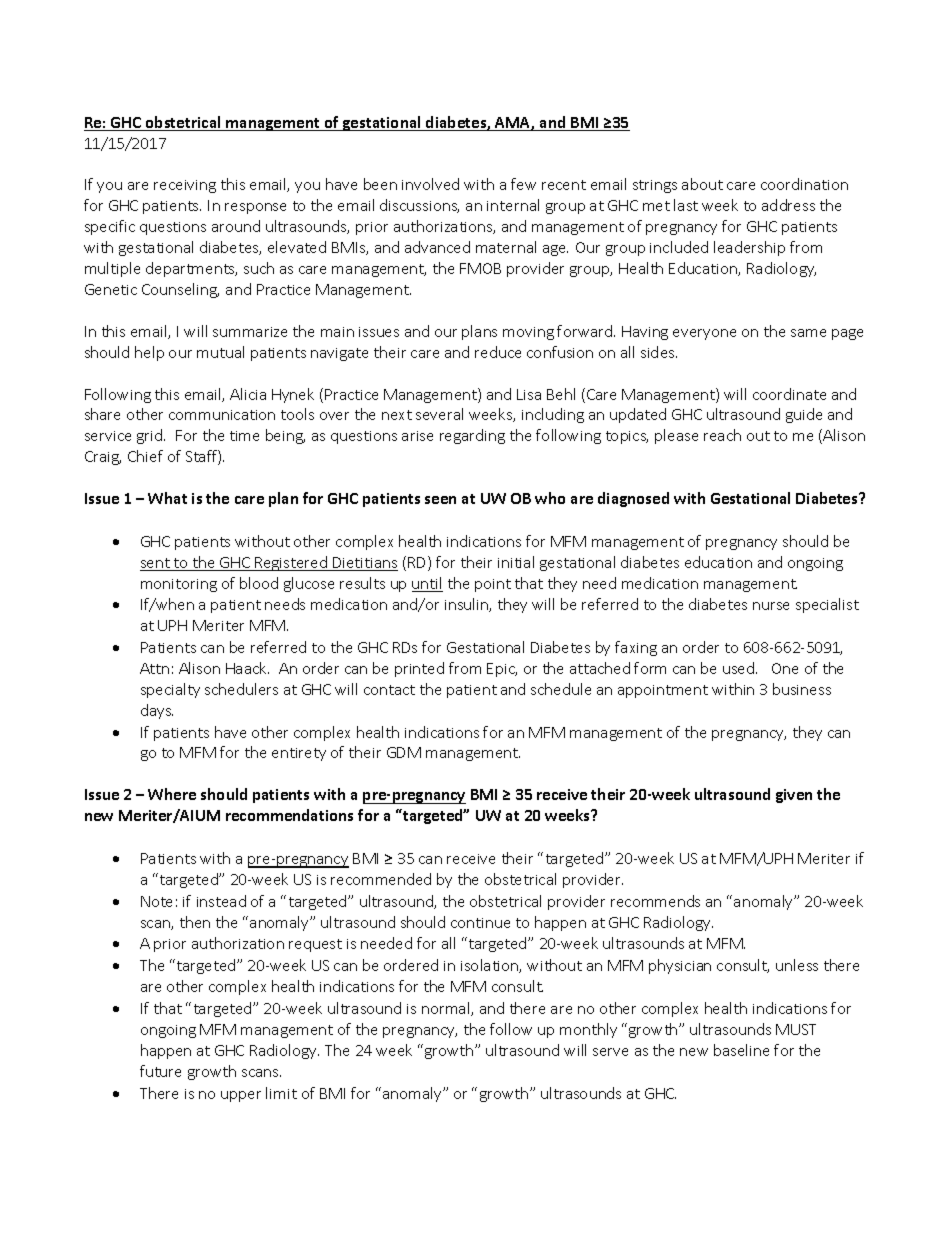 This page has height=1233, width=952. Describe the element at coordinates (419, 669) in the page. I see `printed` at that location.
